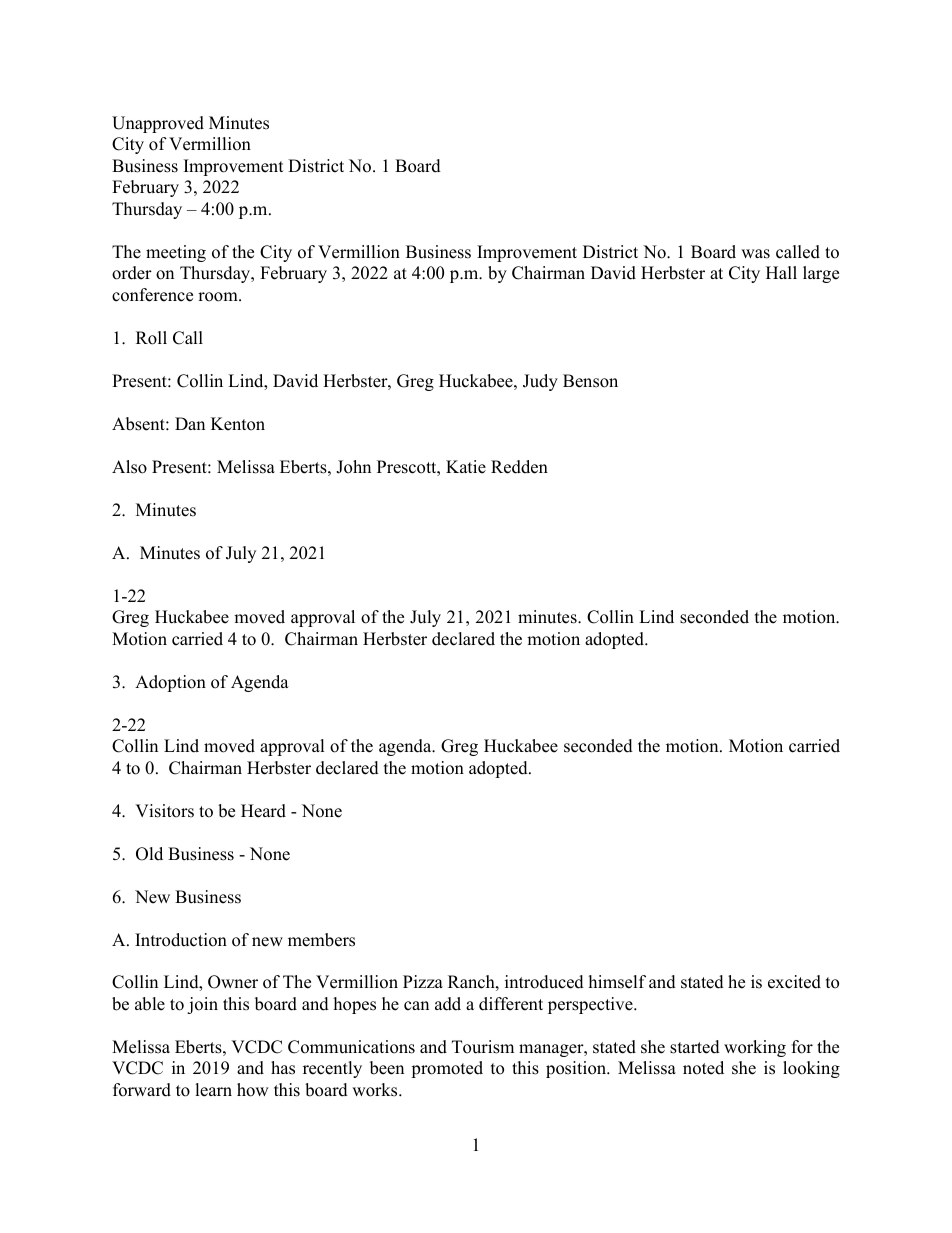 This screenshot has height=1233, width=952. What do you see at coordinates (519, 467) in the screenshot?
I see `Redden` at bounding box center [519, 467].
